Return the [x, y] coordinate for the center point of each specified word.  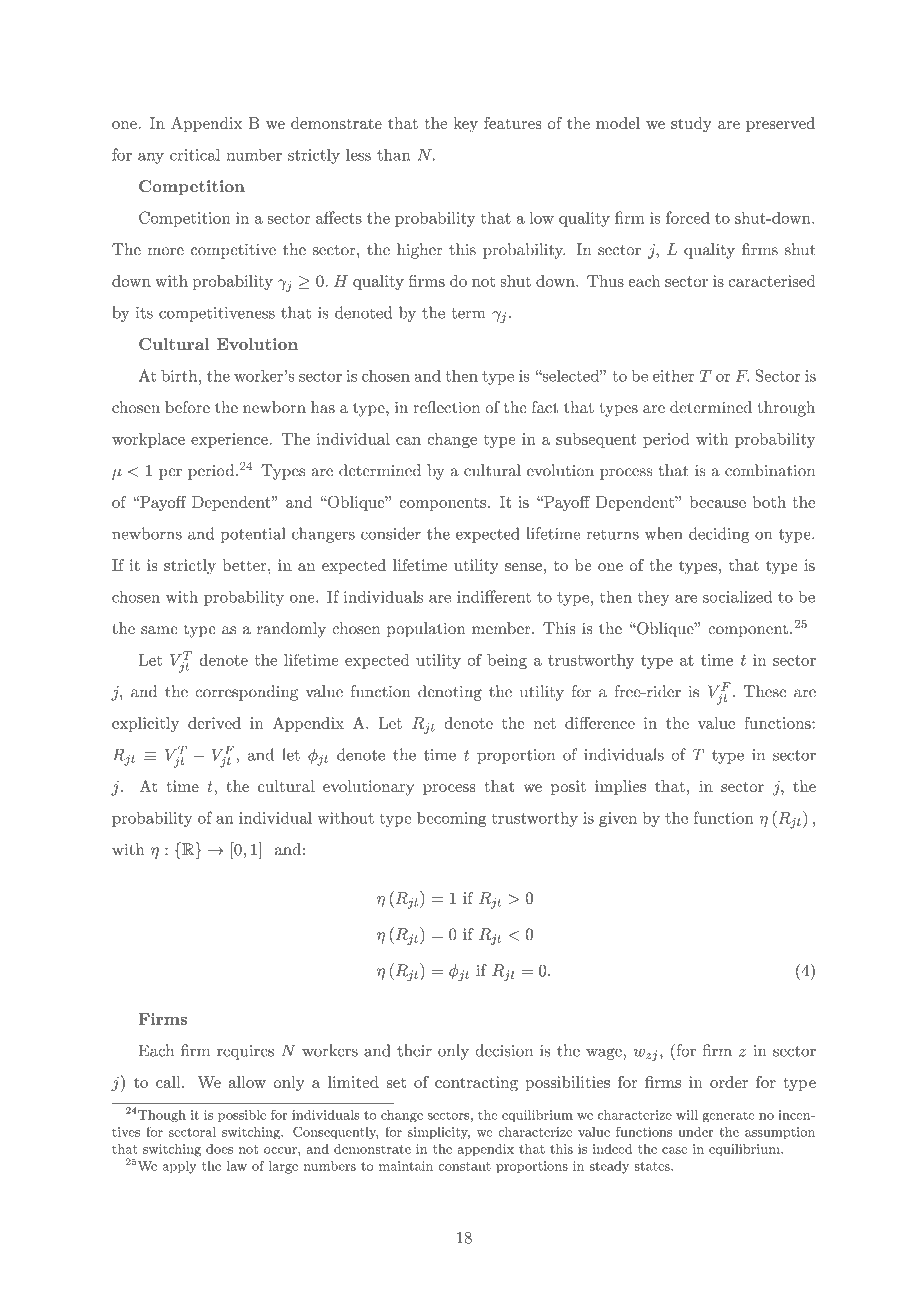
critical [195, 154]
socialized [737, 596]
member [502, 628]
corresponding [246, 693]
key [466, 125]
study [691, 125]
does [219, 1149]
